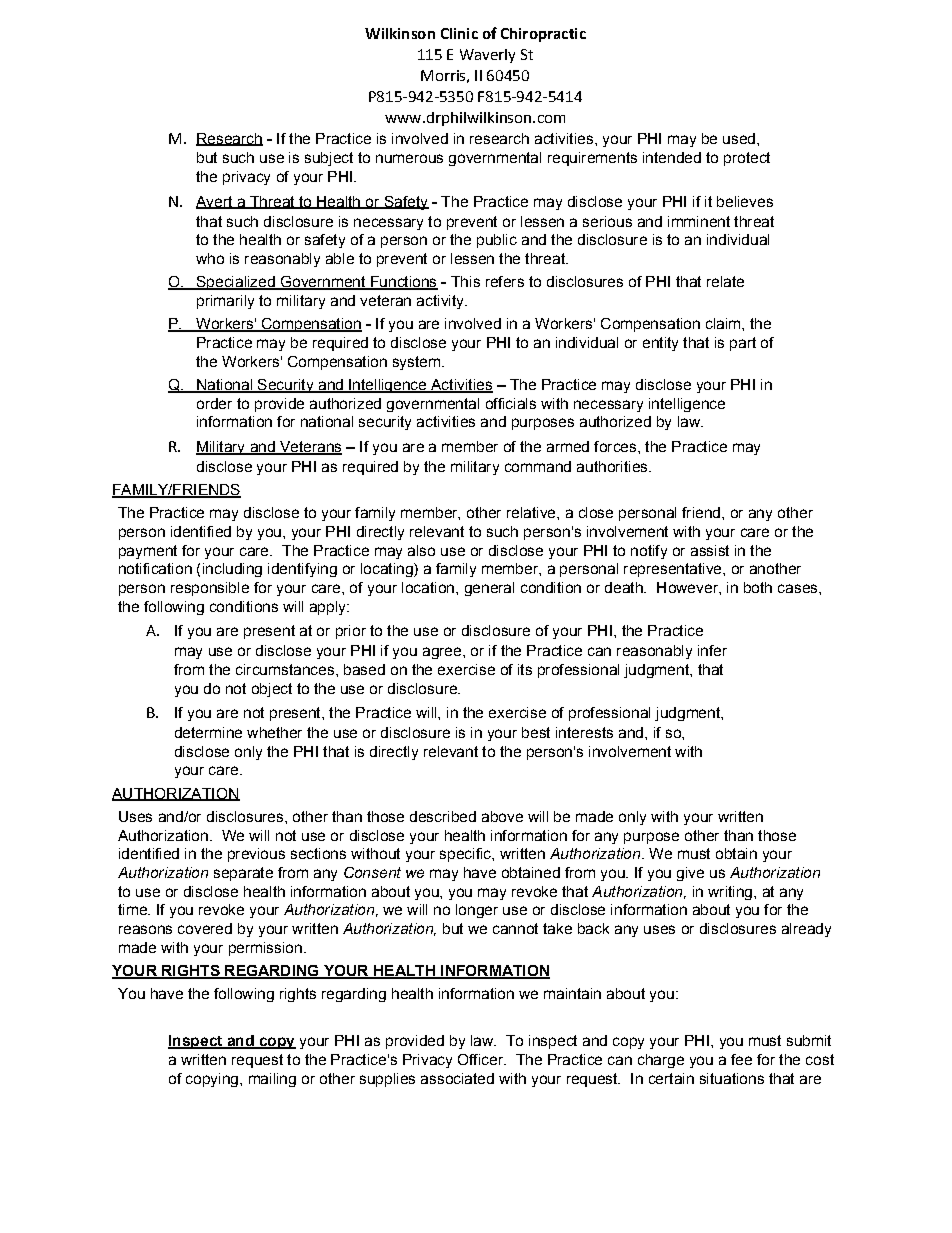 Image resolution: width=952 pixels, height=1233 pixels. I want to click on Officer, so click(482, 1059).
